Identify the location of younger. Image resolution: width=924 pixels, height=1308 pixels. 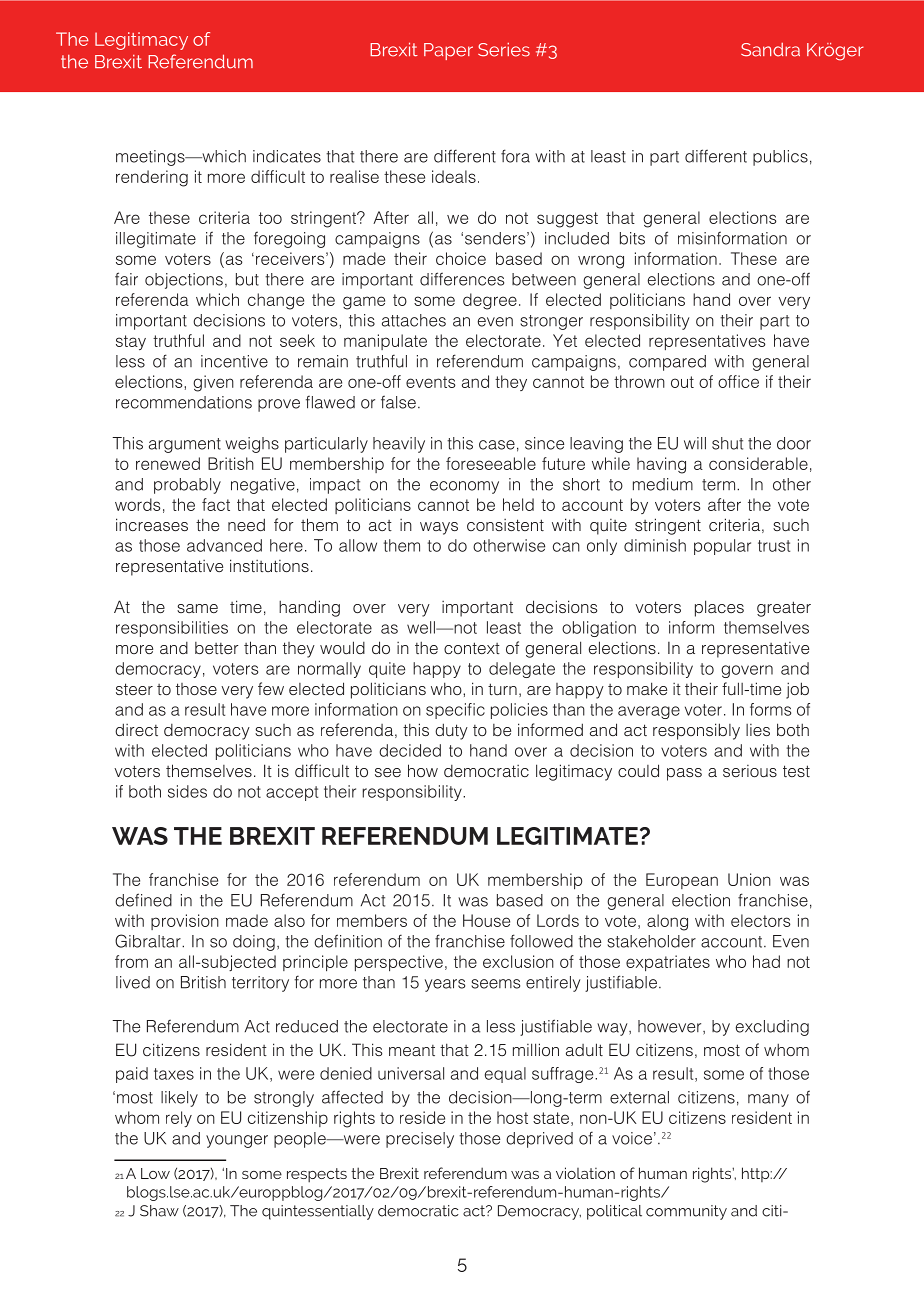
(237, 1141).
